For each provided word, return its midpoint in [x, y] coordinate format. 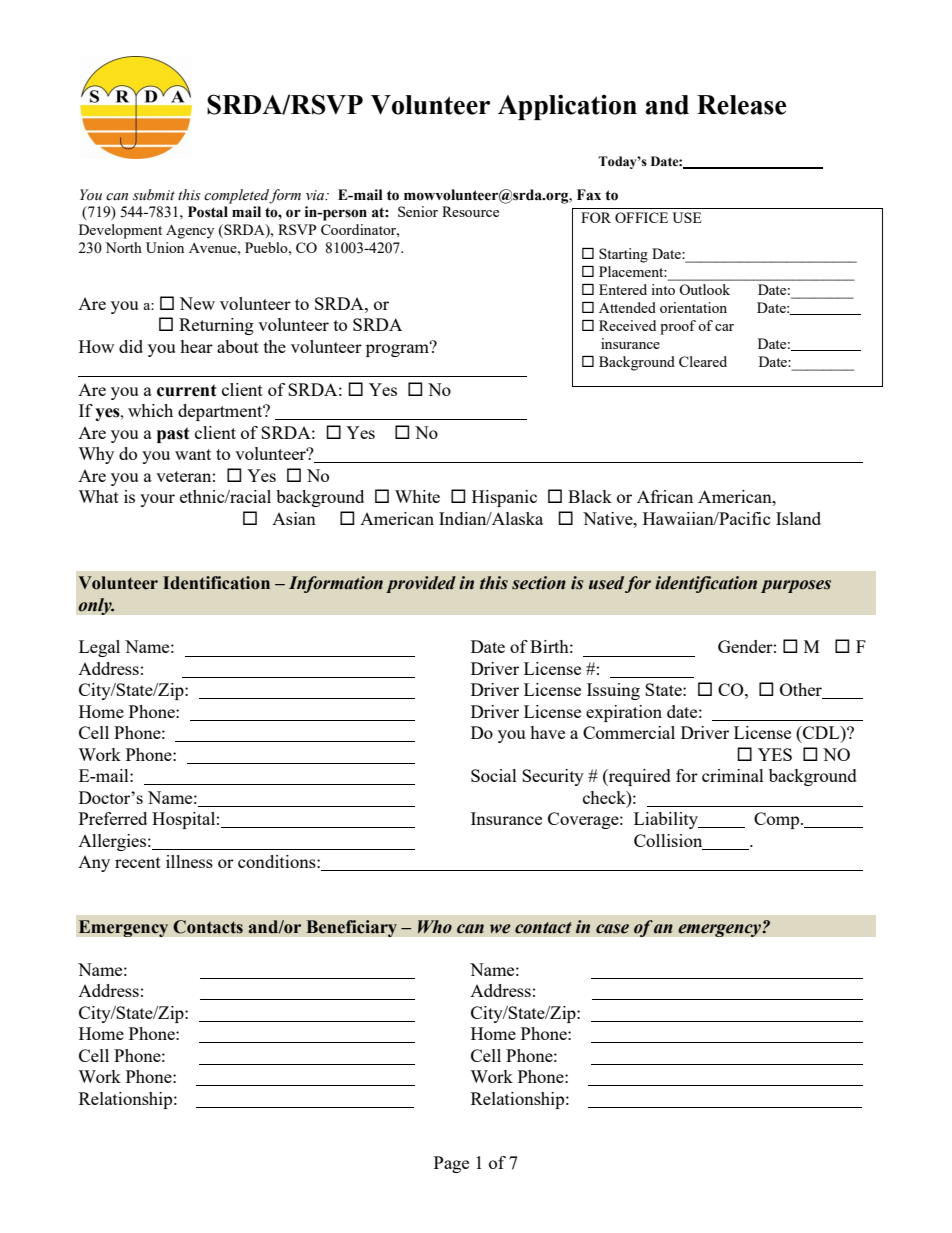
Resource [470, 211]
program [398, 349]
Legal [99, 648]
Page [451, 1164]
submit [154, 195]
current [187, 390]
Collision [669, 842]
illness [189, 861]
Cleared [703, 361]
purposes [796, 586]
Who [435, 927]
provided [421, 584]
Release [741, 105]
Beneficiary [351, 928]
